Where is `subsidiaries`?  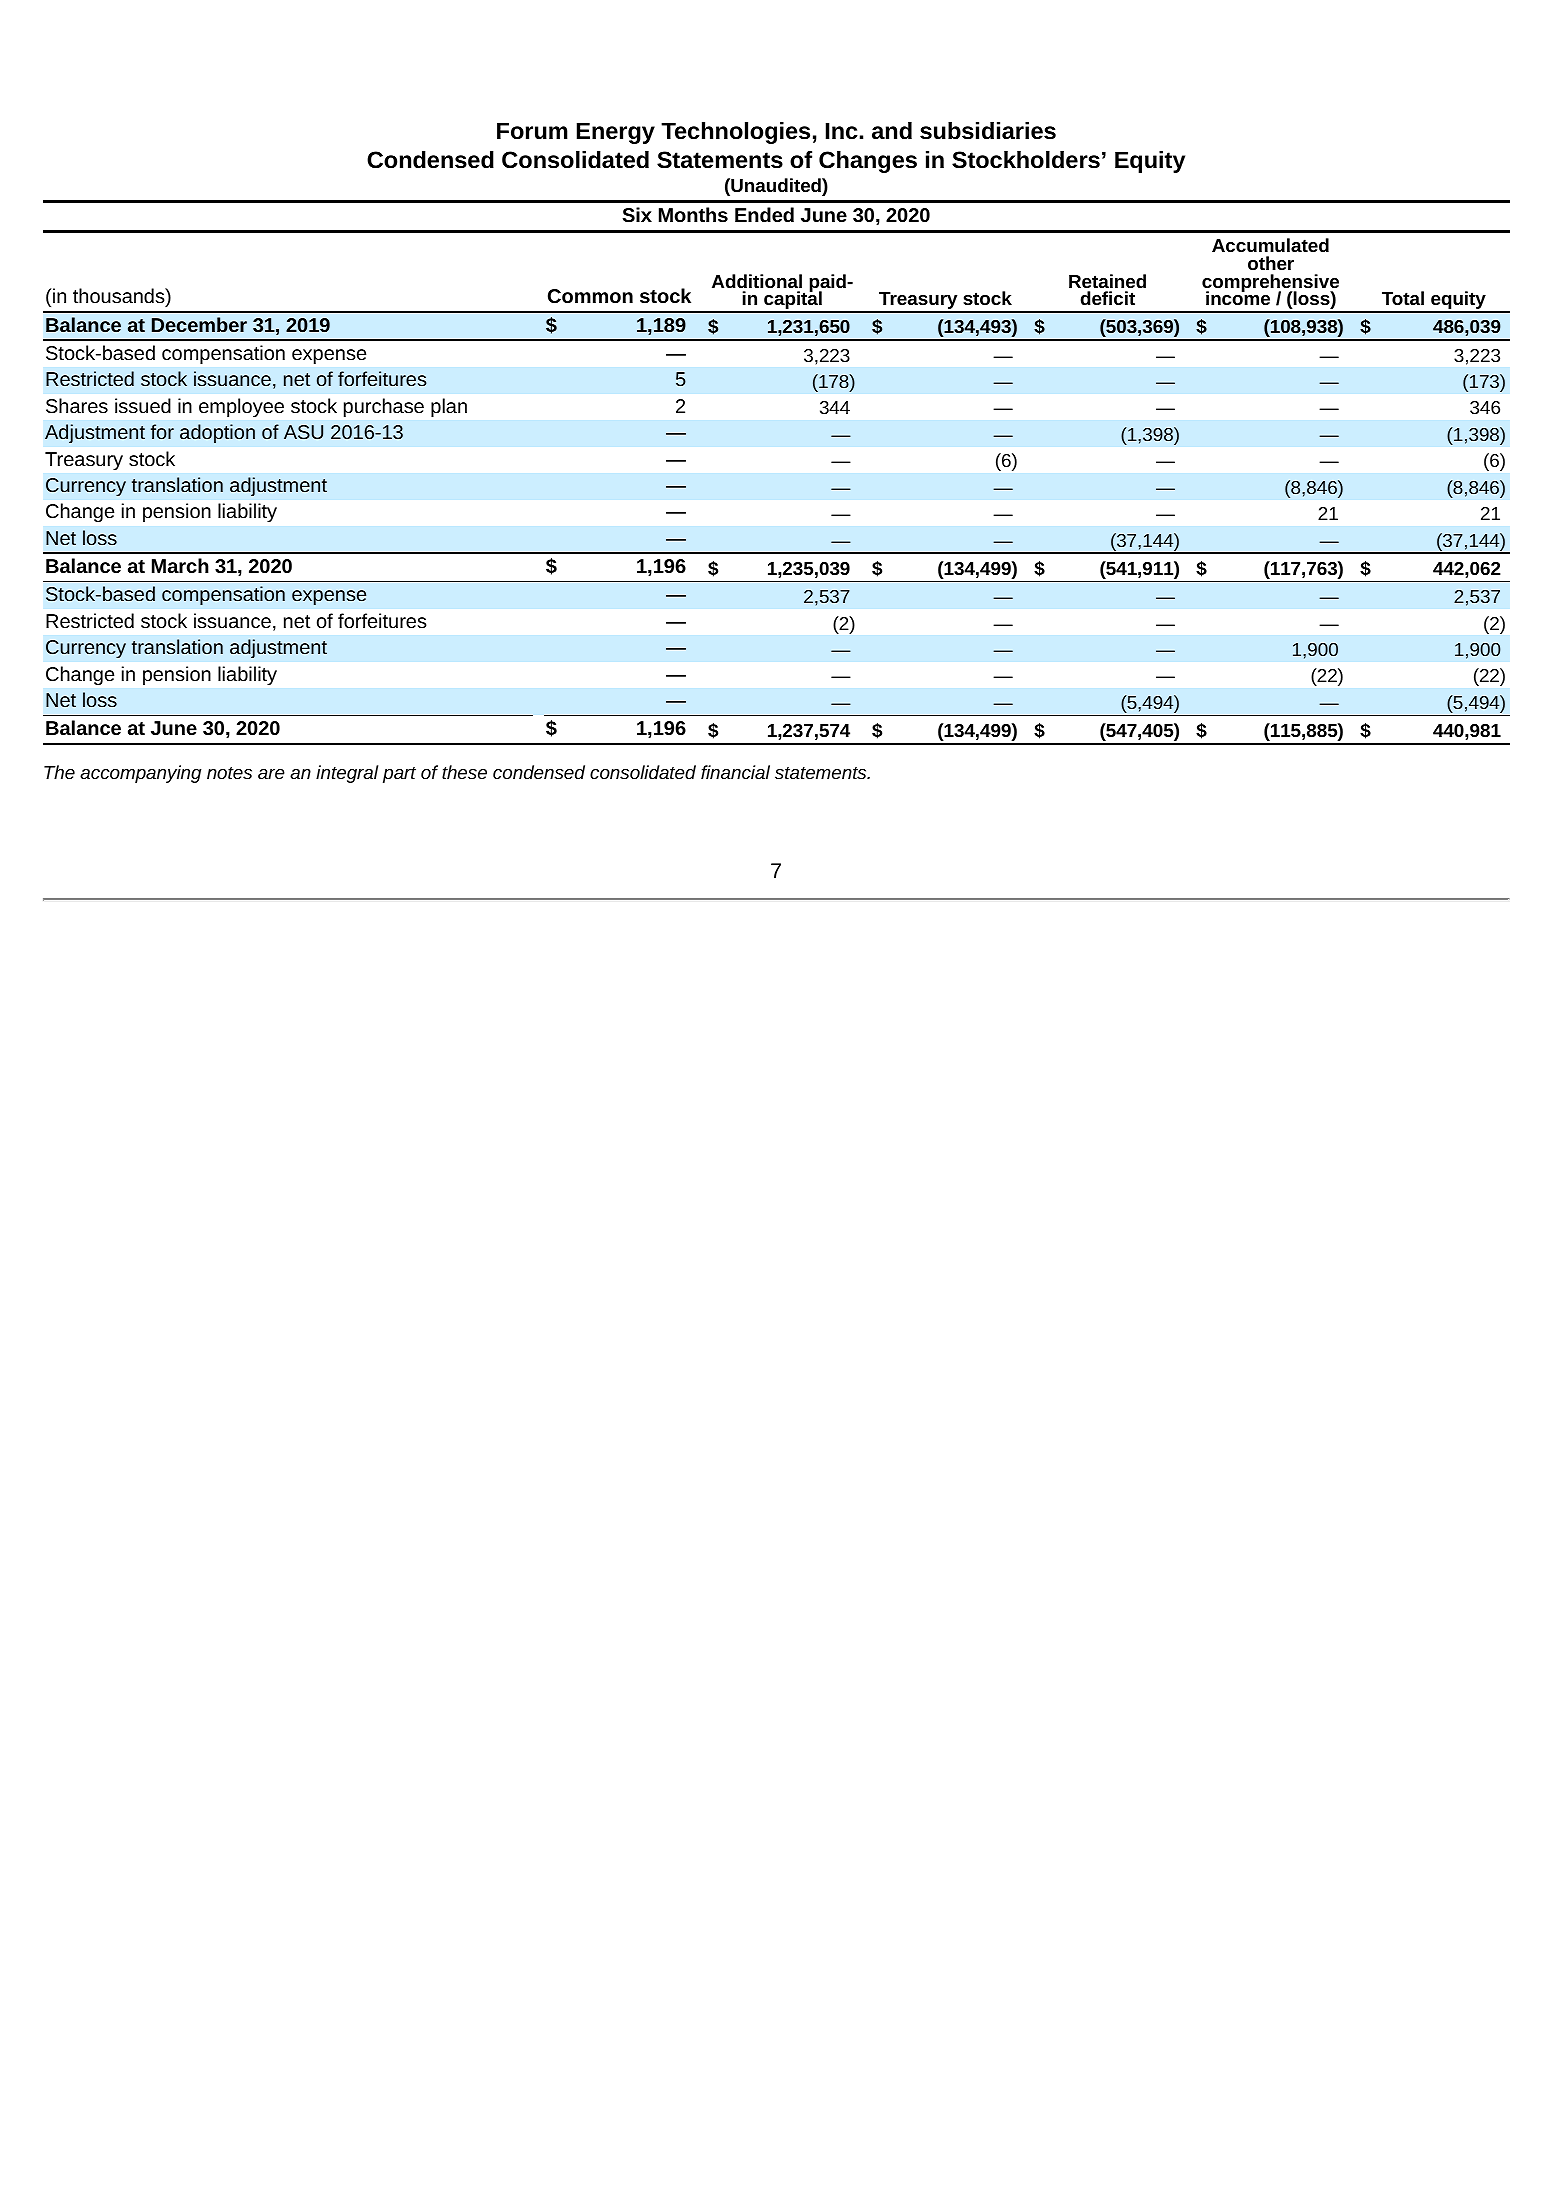
subsidiaries is located at coordinates (988, 131).
